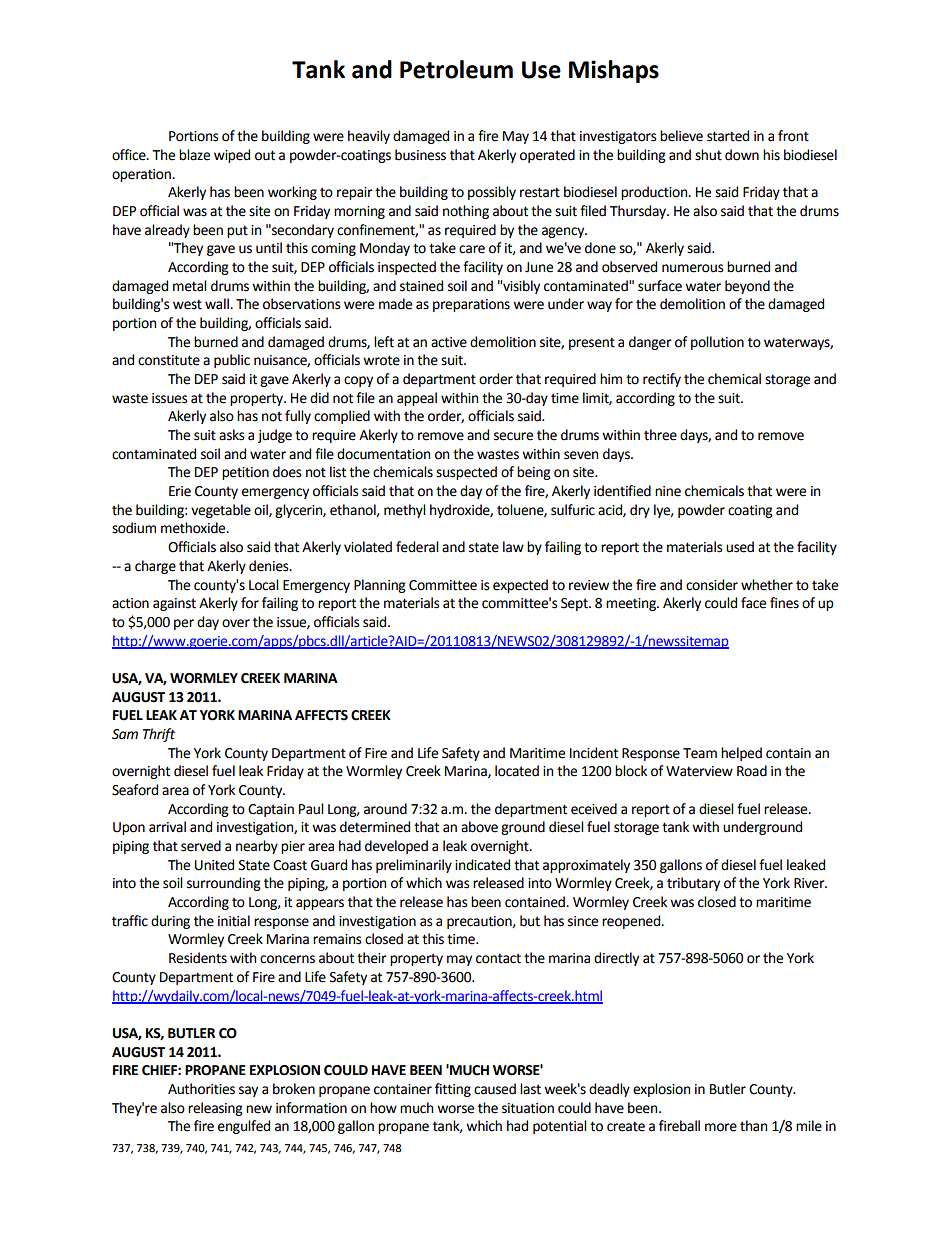 This screenshot has height=1233, width=952. What do you see at coordinates (456, 69) in the screenshot?
I see `Petroleum` at bounding box center [456, 69].
